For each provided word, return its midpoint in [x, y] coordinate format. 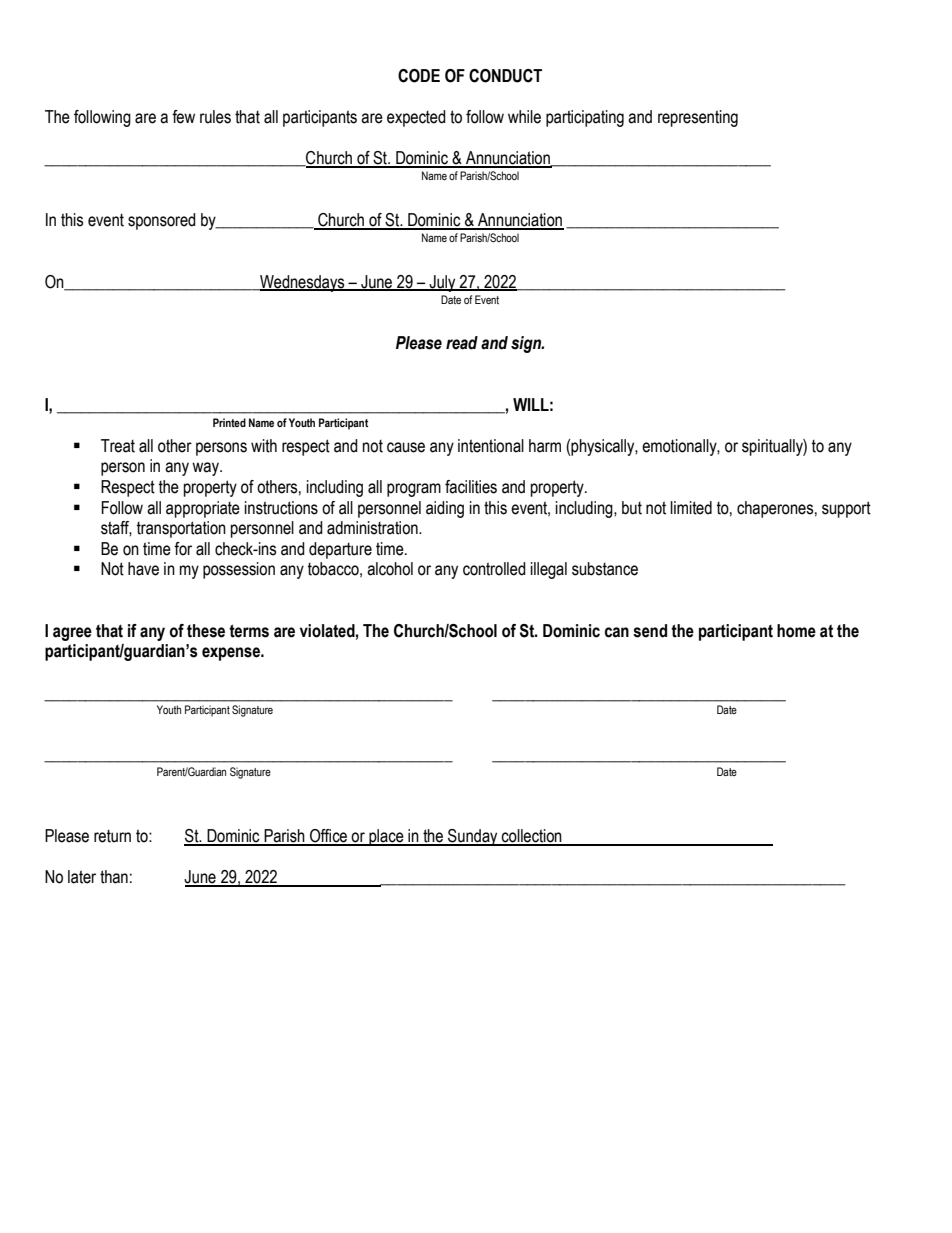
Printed [229, 422]
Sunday [473, 837]
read [462, 343]
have [143, 569]
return [112, 836]
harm [545, 446]
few [183, 117]
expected [416, 118]
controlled [494, 569]
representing [698, 118]
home [796, 631]
